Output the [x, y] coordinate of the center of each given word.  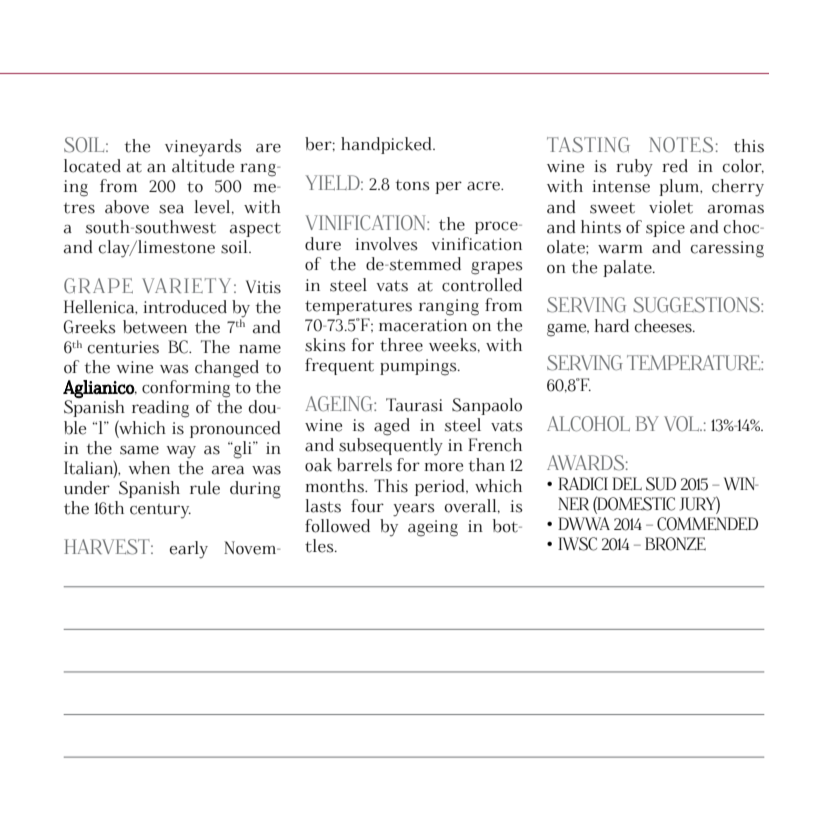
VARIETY [186, 285]
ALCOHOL [588, 424]
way [181, 452]
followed [337, 526]
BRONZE [675, 544]
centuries [123, 347]
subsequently [391, 447]
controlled [482, 285]
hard [611, 326]
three [401, 345]
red [675, 166]
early [189, 550]
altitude [203, 166]
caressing [727, 249]
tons [413, 185]
